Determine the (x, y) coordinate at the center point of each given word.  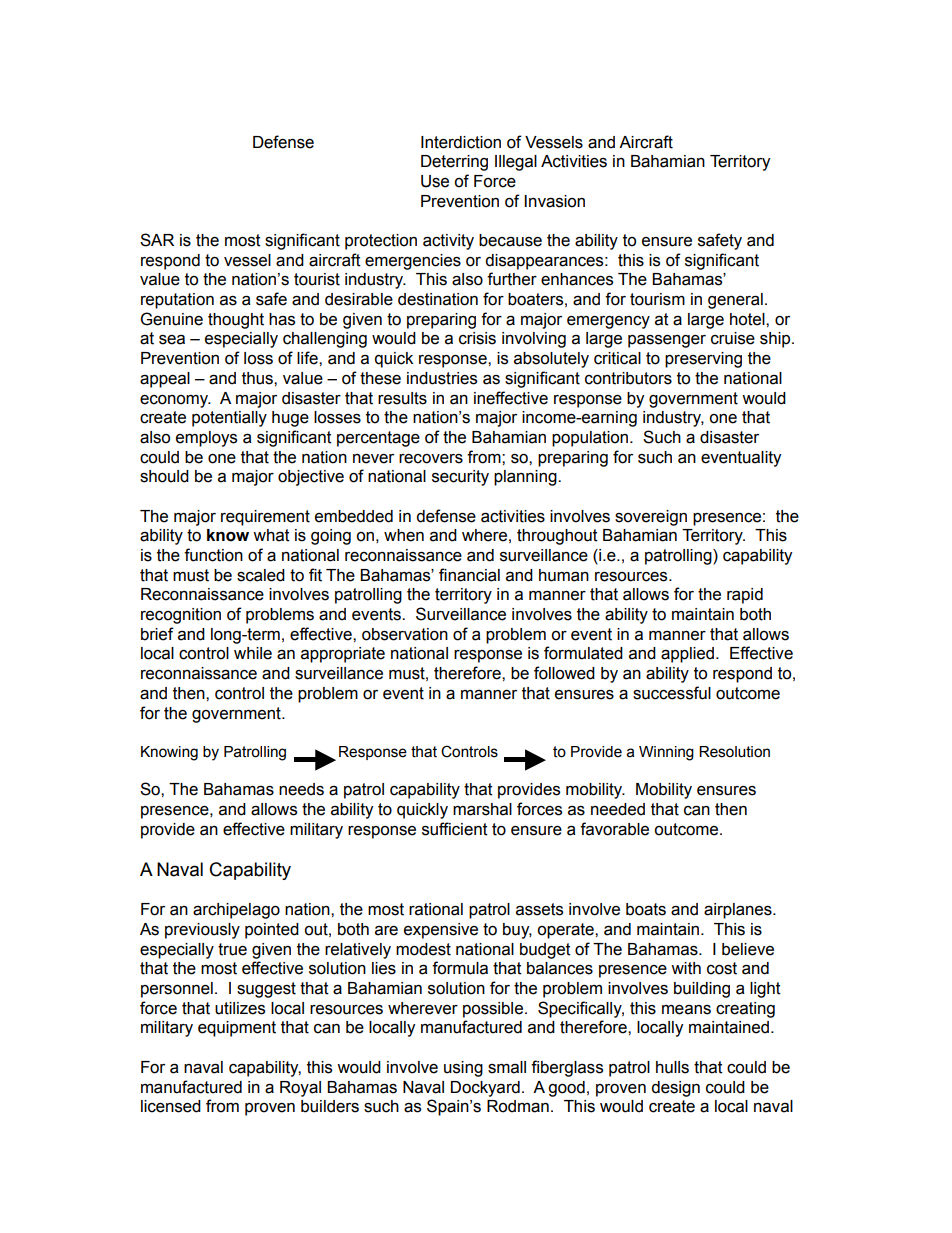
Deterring (454, 163)
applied (687, 655)
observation (405, 634)
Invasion (554, 201)
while (253, 653)
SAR (157, 240)
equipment (237, 1029)
